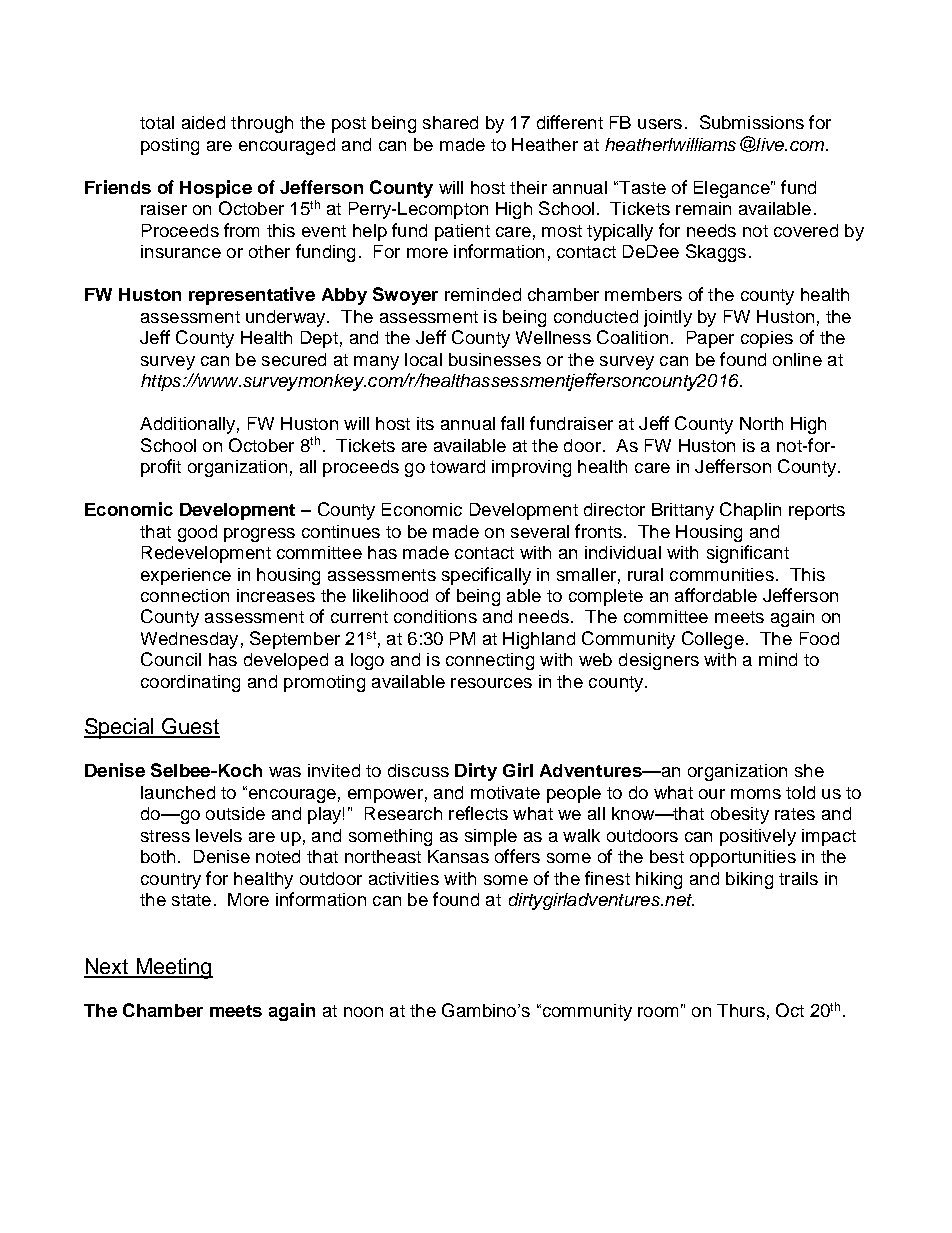  Describe the element at coordinates (190, 727) in the screenshot. I see `Guest` at that location.
